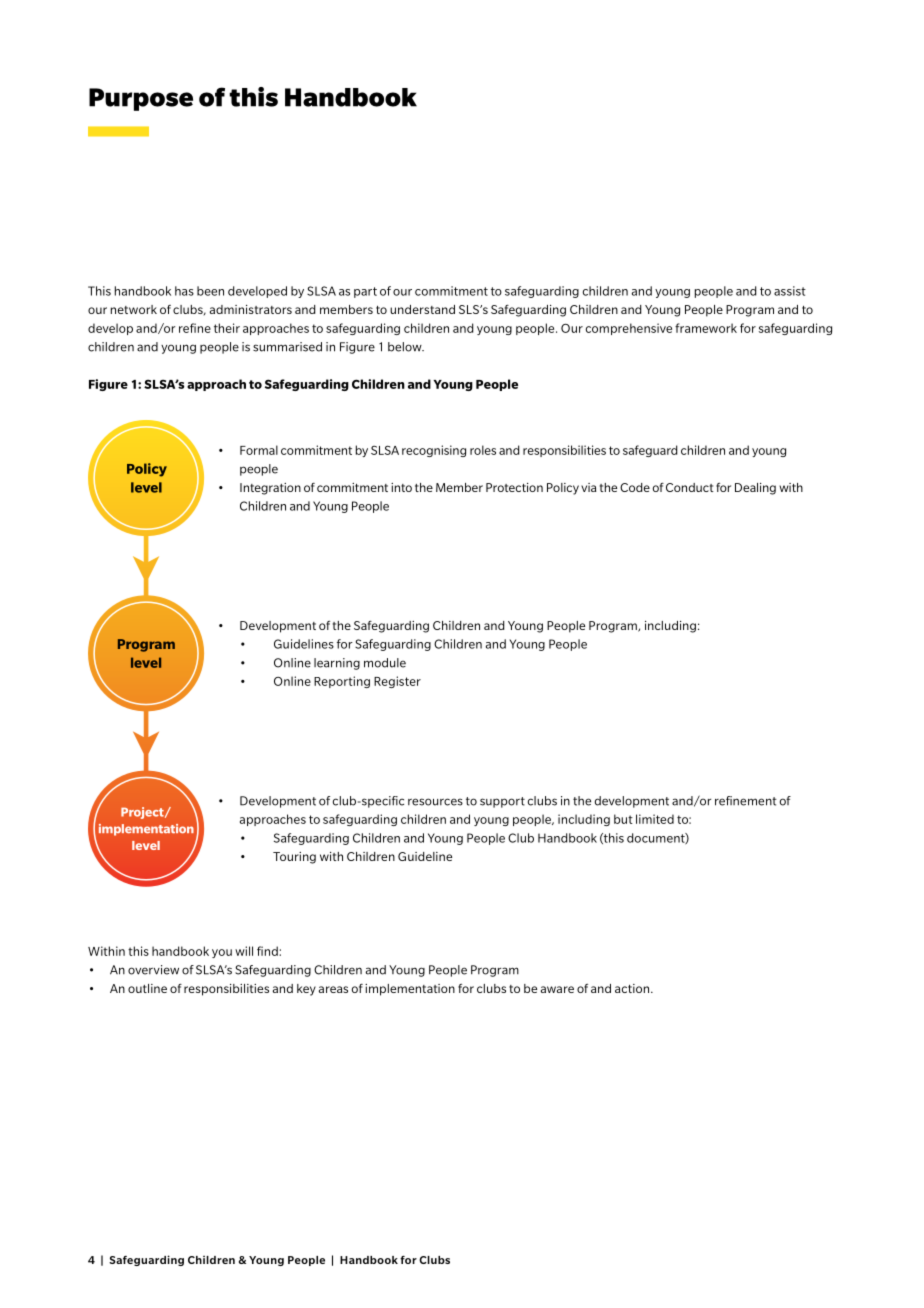  What do you see at coordinates (365, 292) in the screenshot?
I see `part` at bounding box center [365, 292].
